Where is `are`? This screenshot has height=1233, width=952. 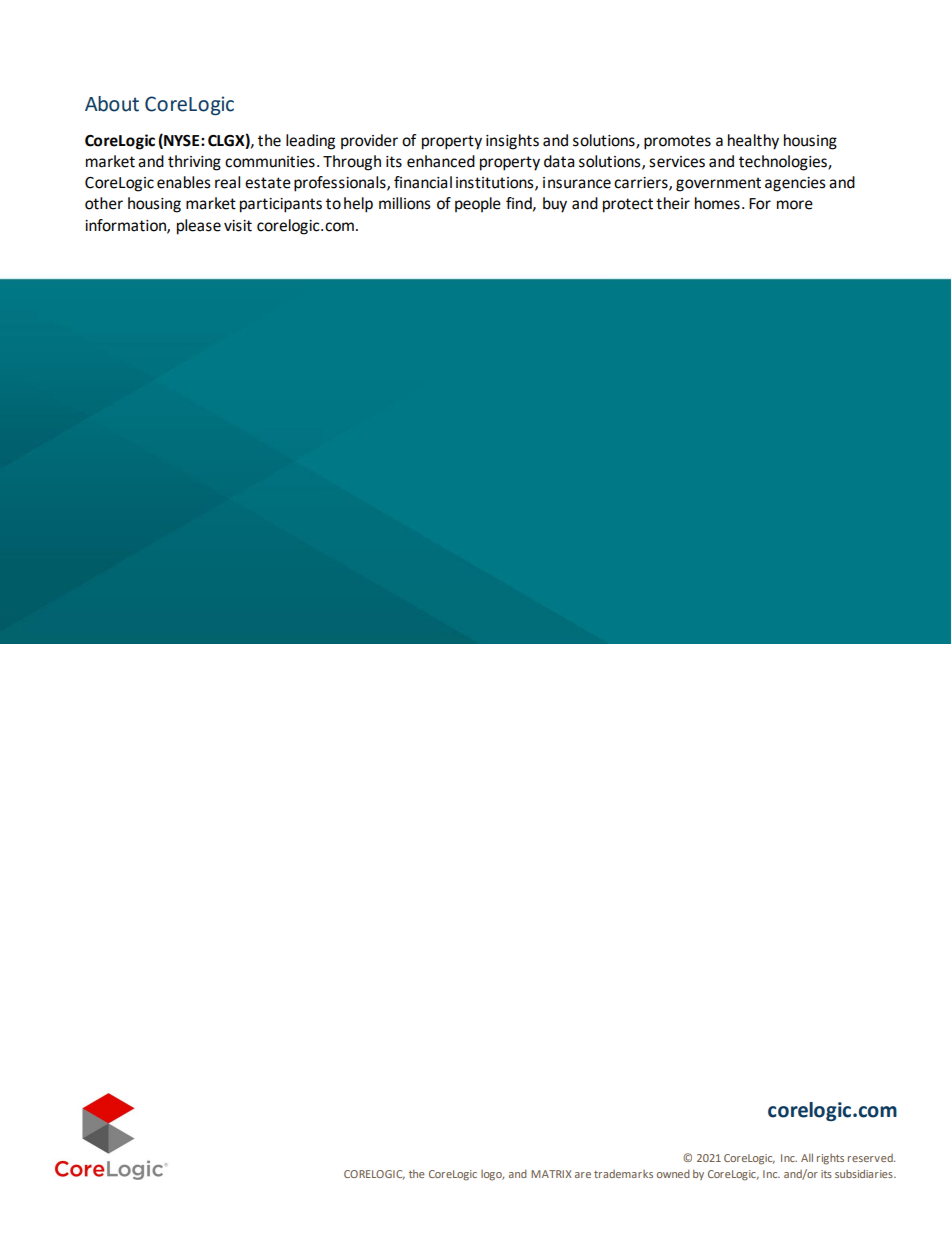
are is located at coordinates (583, 1175).
